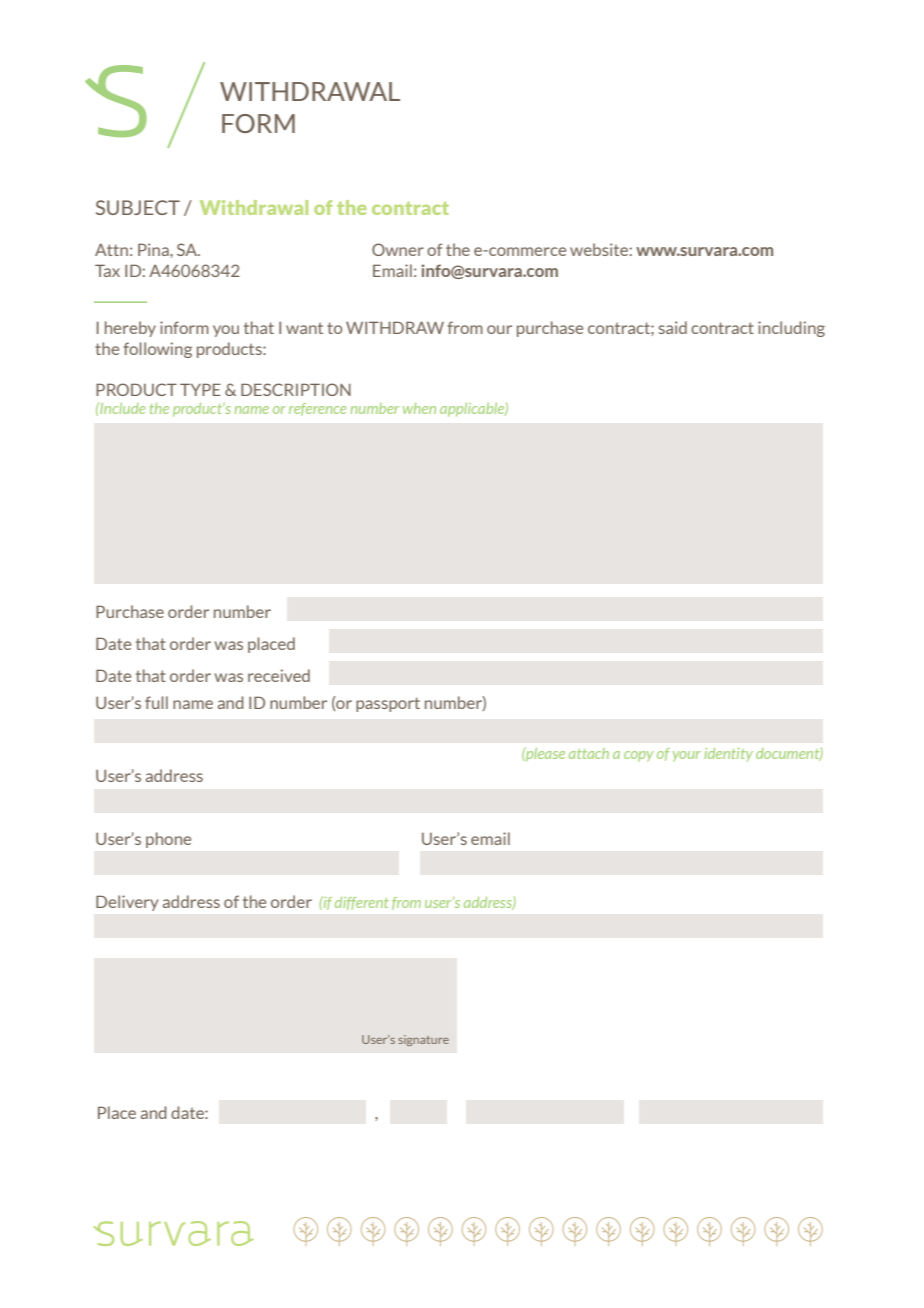  I want to click on SUBJECT, so click(138, 207).
